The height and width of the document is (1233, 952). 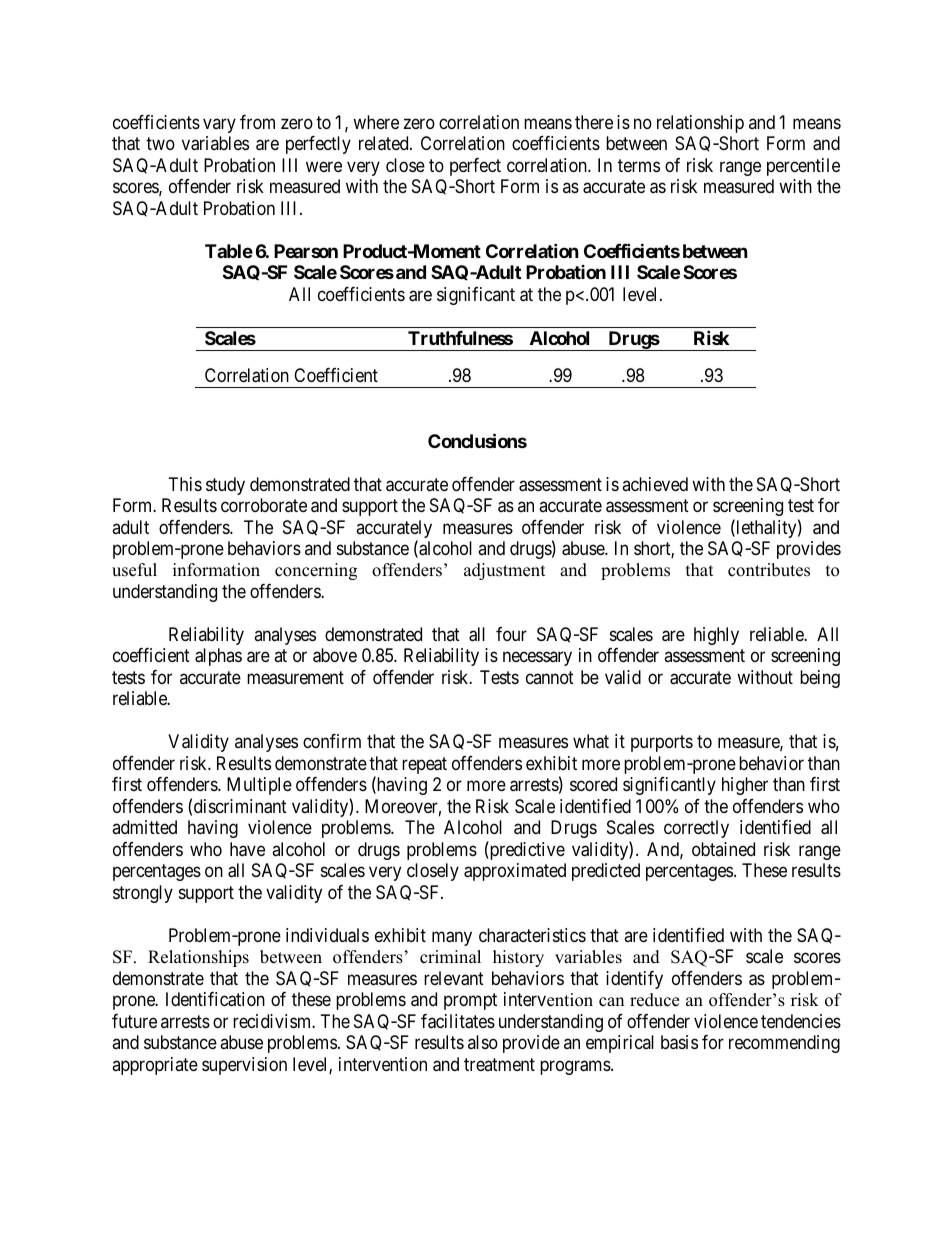 What do you see at coordinates (515, 872) in the document?
I see `approximated` at bounding box center [515, 872].
